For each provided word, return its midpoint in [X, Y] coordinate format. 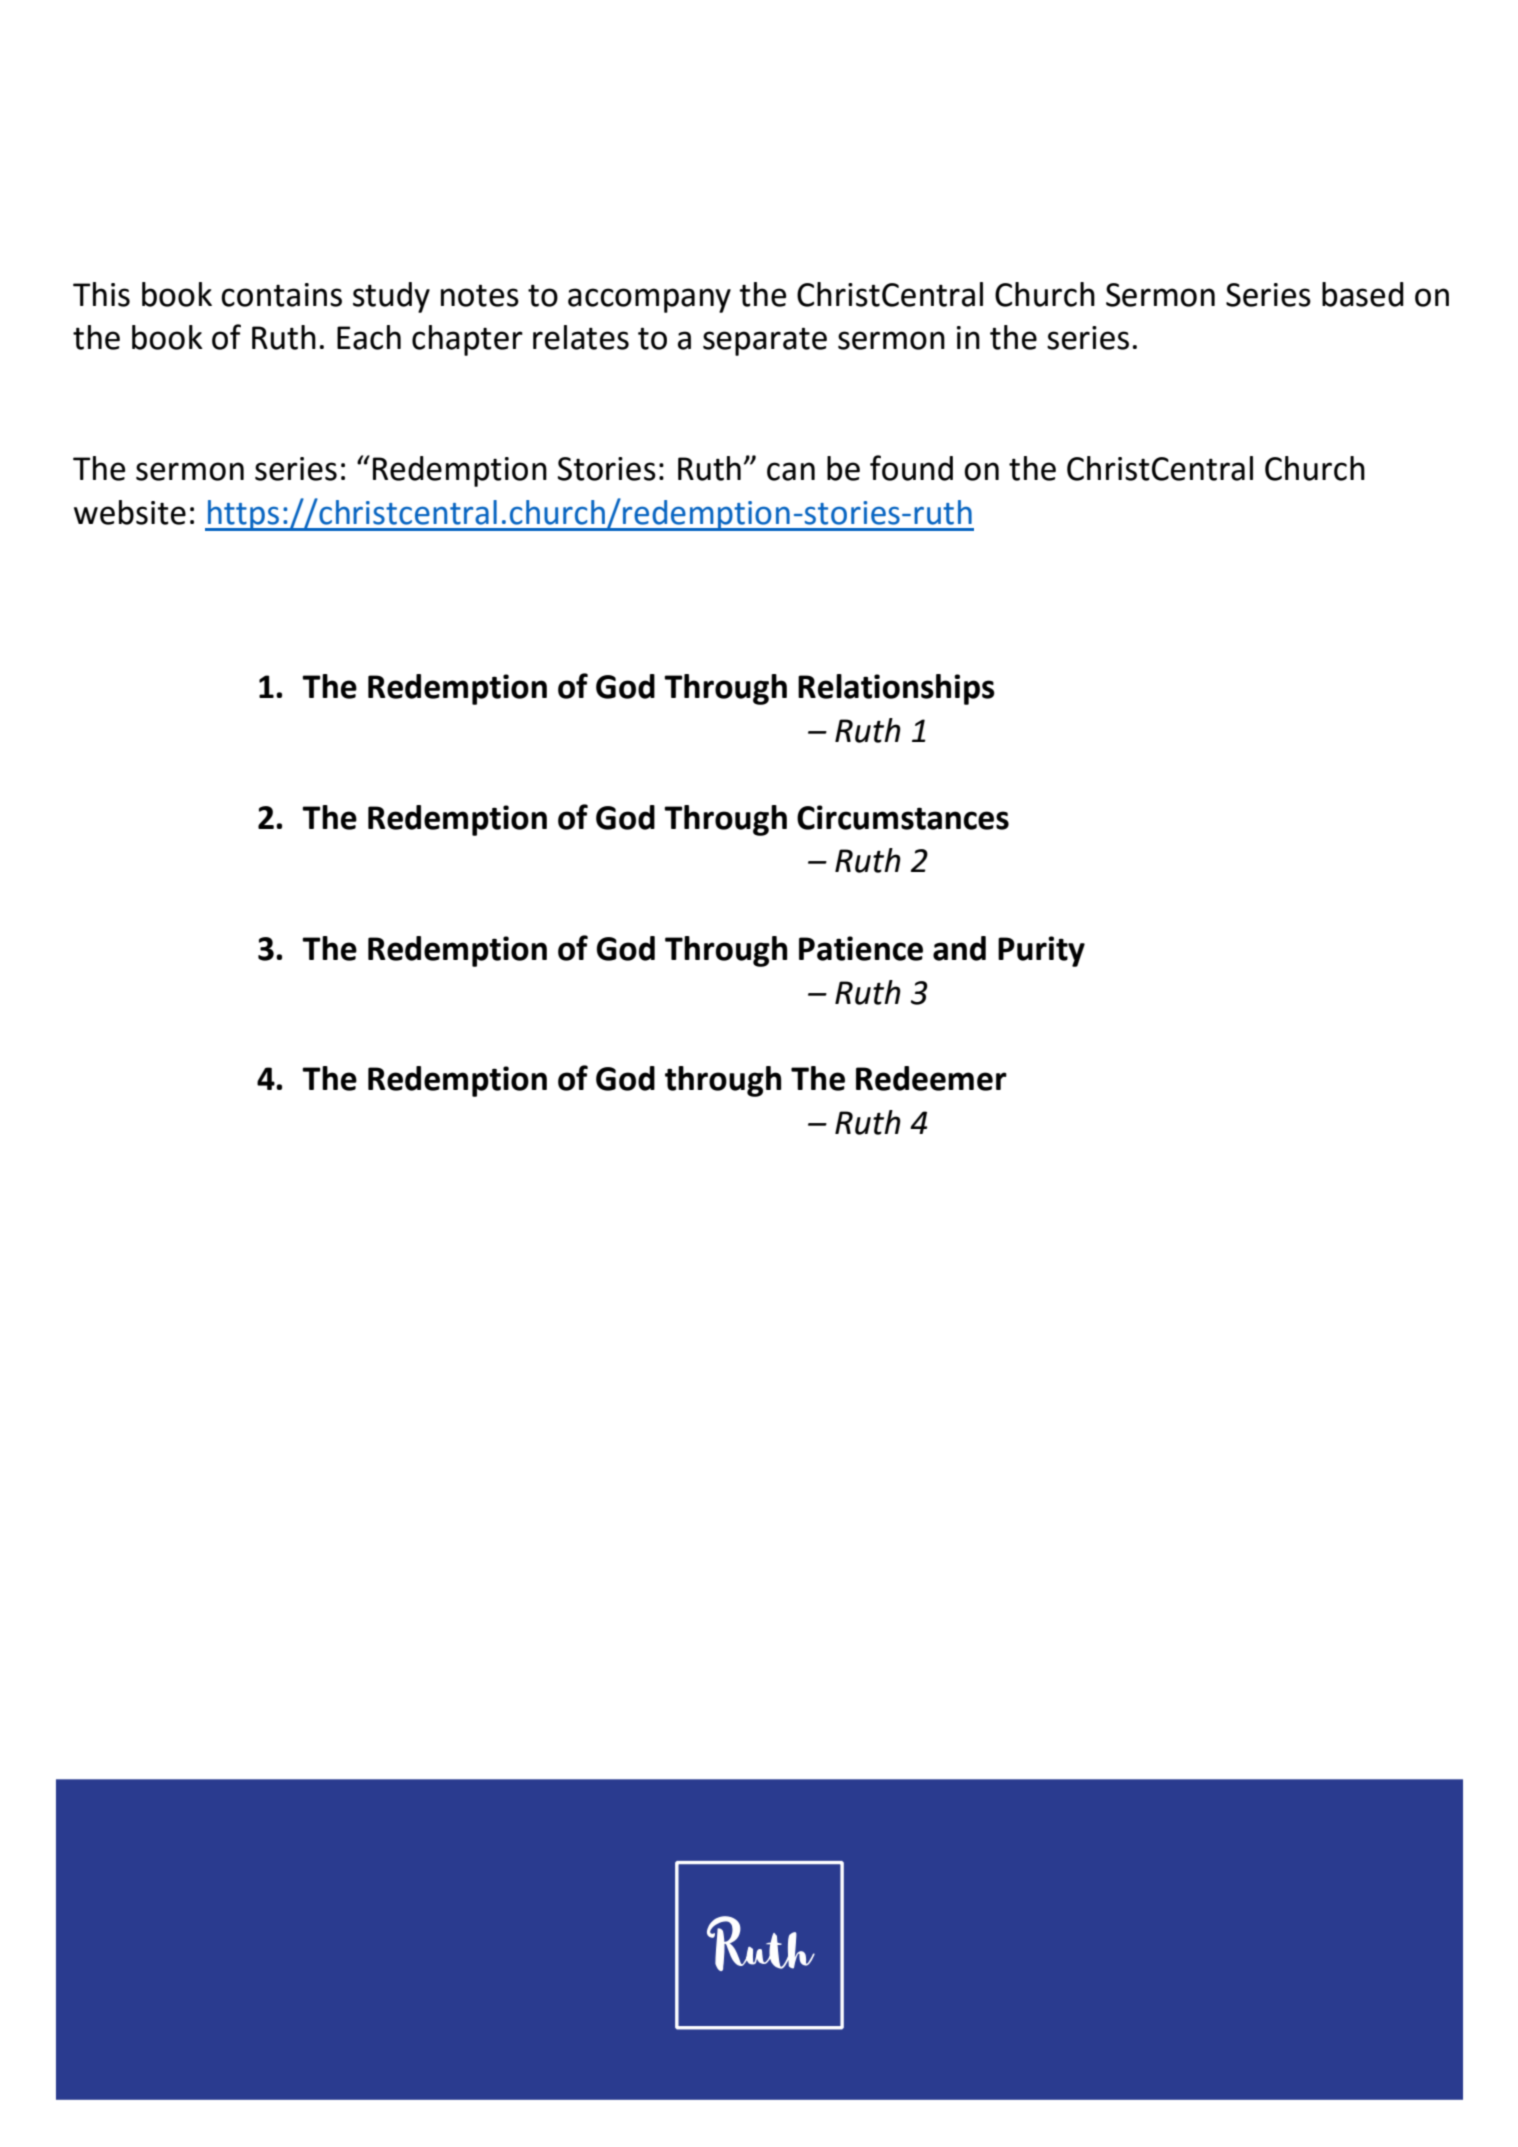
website [130, 512]
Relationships [896, 689]
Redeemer [931, 1078]
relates [581, 337]
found [911, 468]
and [959, 948]
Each [369, 337]
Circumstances [903, 817]
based [1363, 294]
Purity [1041, 951]
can [791, 471]
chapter [467, 340]
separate [765, 341]
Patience [861, 948]
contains [281, 295]
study [391, 297]
